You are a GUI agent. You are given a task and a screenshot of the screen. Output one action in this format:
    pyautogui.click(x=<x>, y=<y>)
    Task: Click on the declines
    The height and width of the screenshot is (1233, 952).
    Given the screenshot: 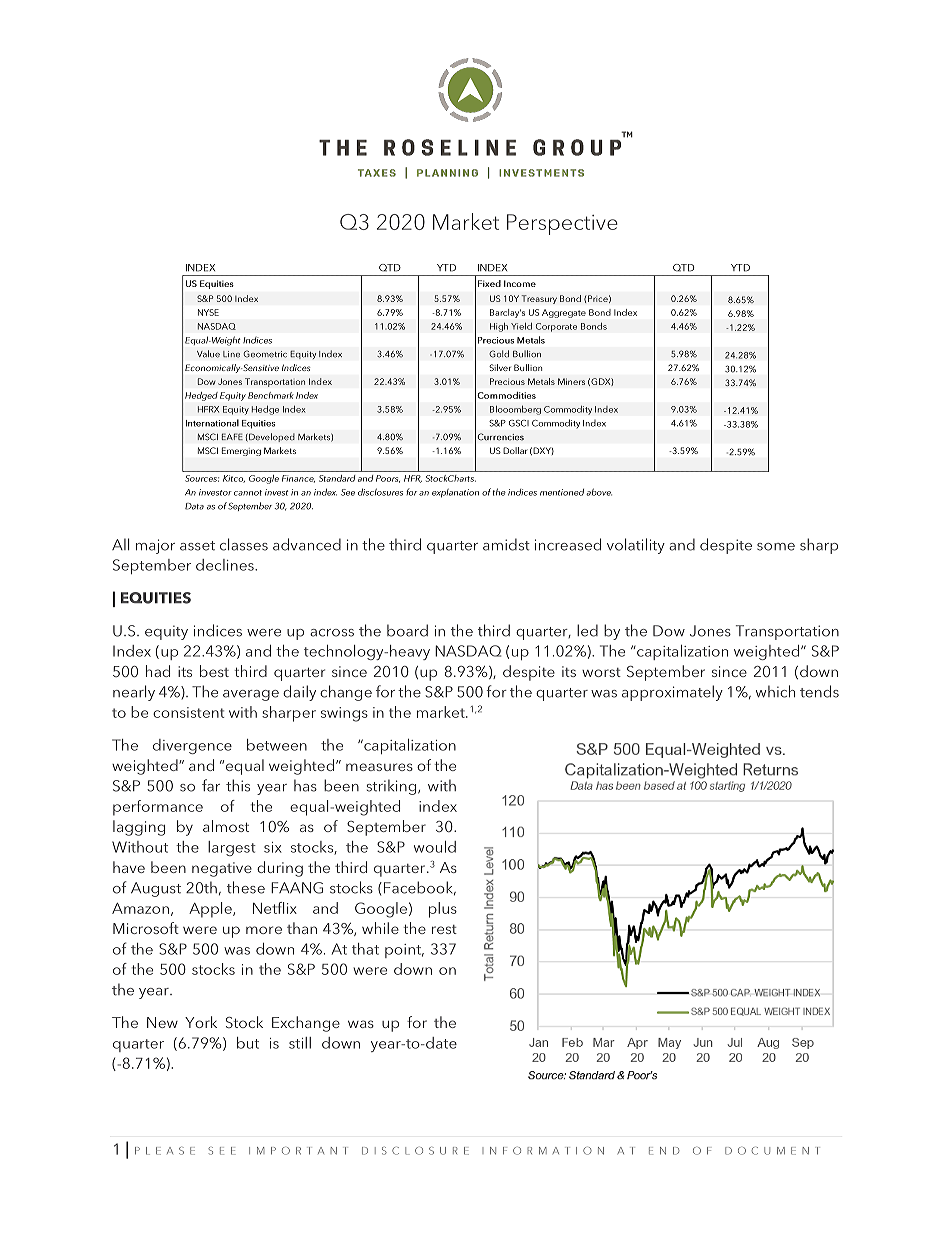 What is the action you would take?
    pyautogui.click(x=226, y=565)
